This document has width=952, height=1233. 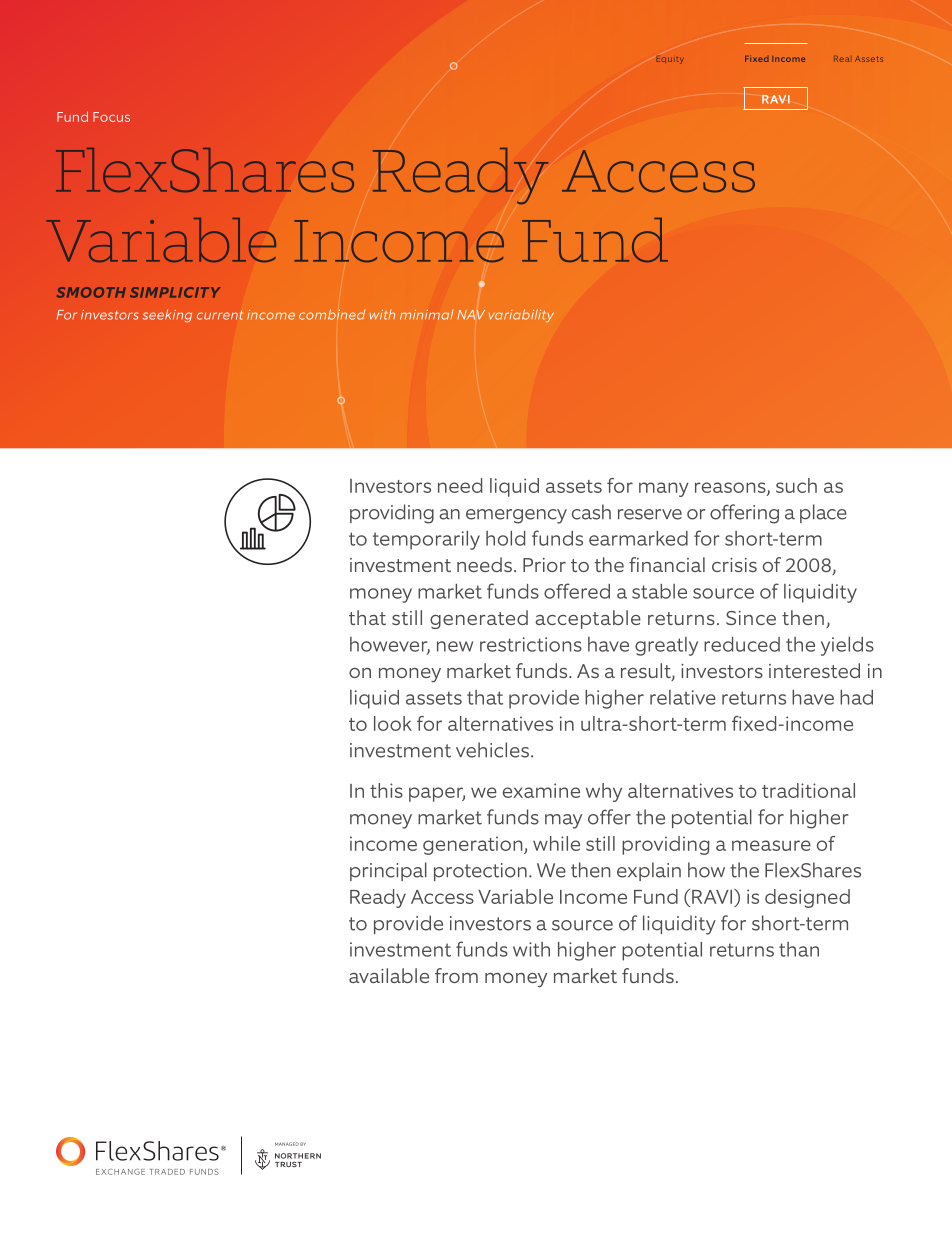 What do you see at coordinates (731, 488) in the document?
I see `reasons` at bounding box center [731, 488].
